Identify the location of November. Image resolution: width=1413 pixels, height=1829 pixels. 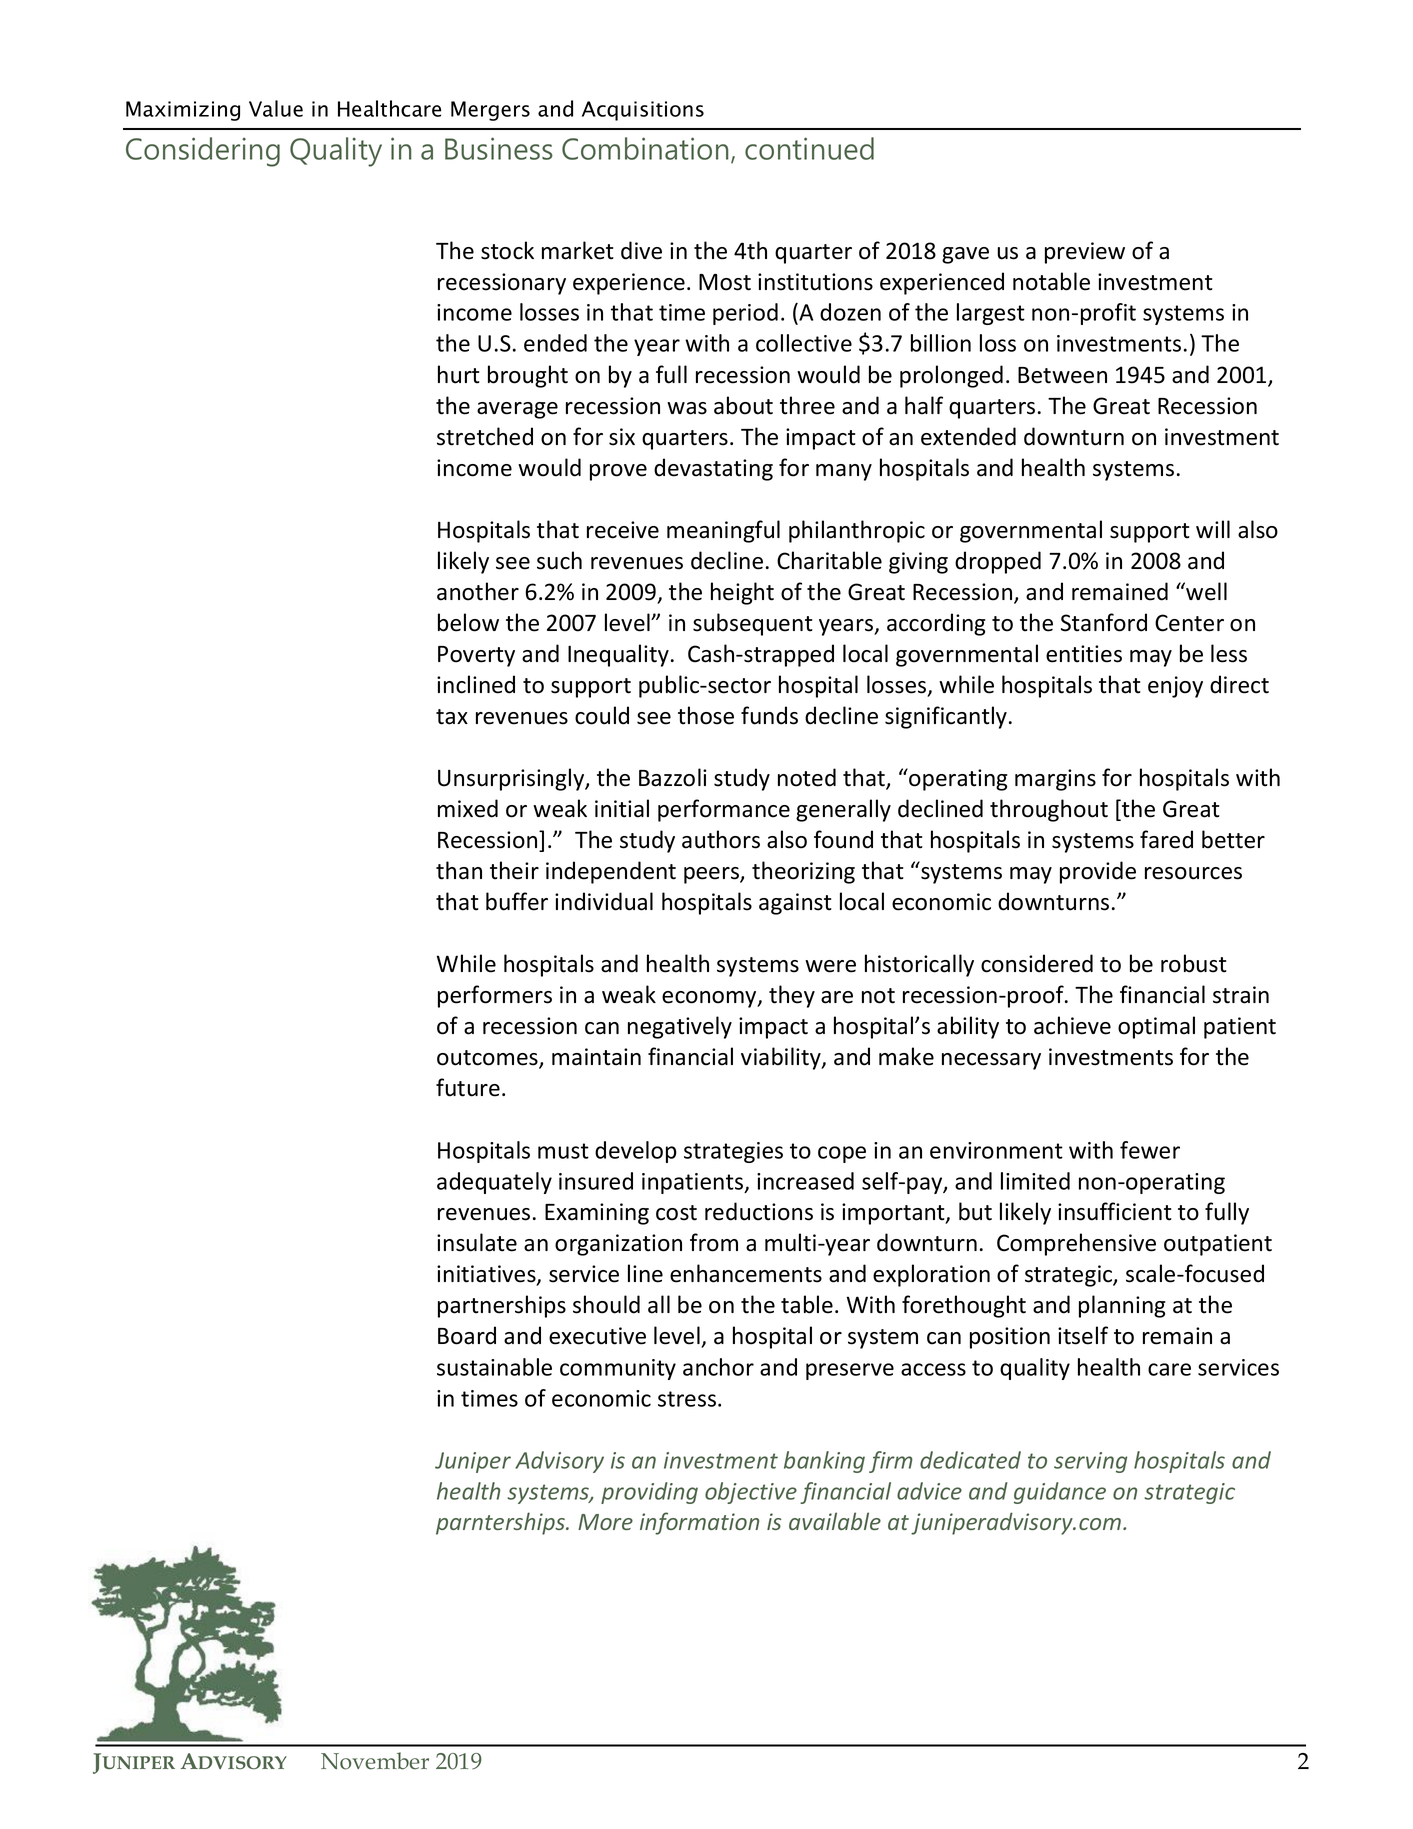
(375, 1761).
